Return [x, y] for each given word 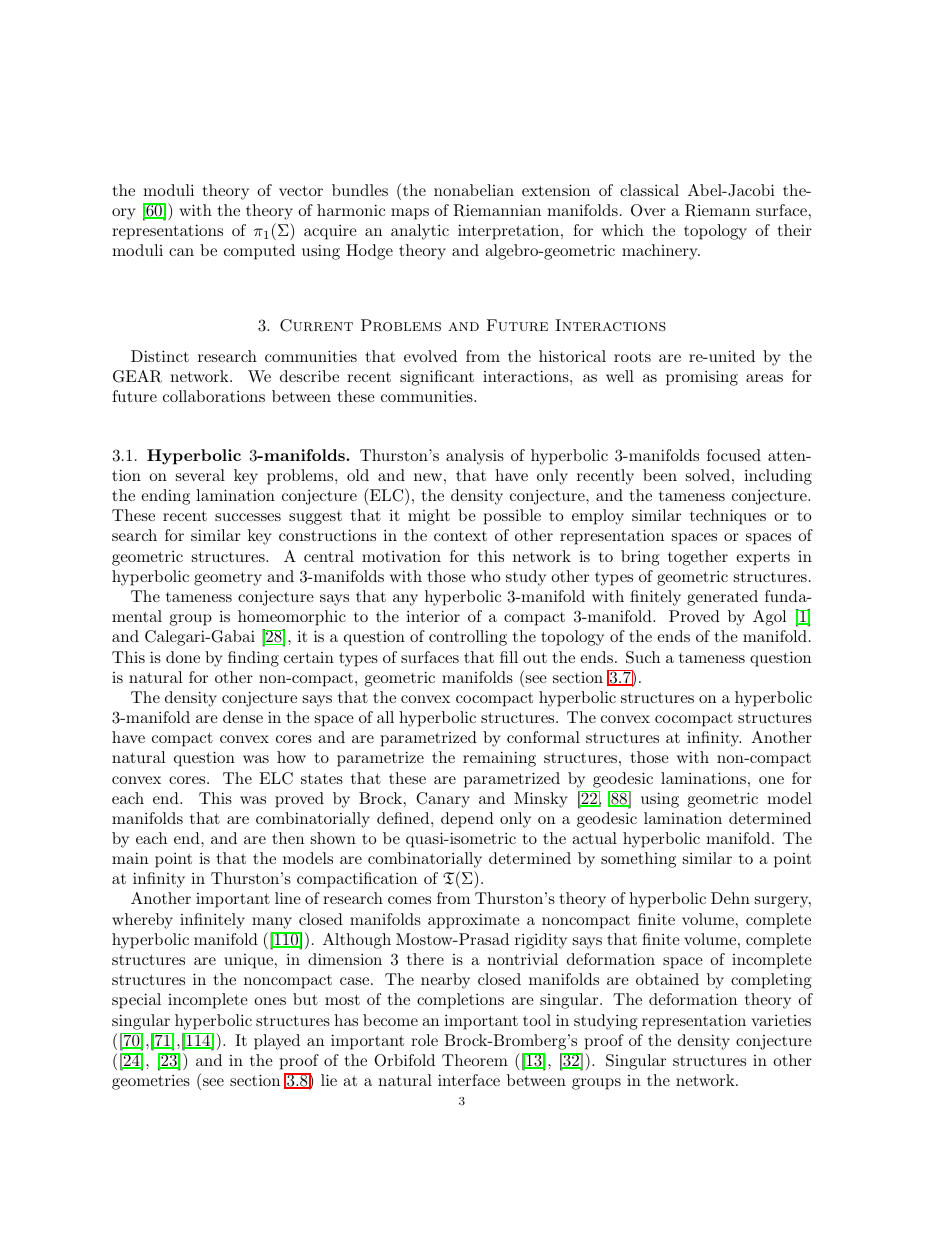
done [183, 657]
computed [259, 252]
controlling [468, 638]
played [277, 1042]
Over [648, 210]
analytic [420, 232]
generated [722, 598]
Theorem [475, 1060]
